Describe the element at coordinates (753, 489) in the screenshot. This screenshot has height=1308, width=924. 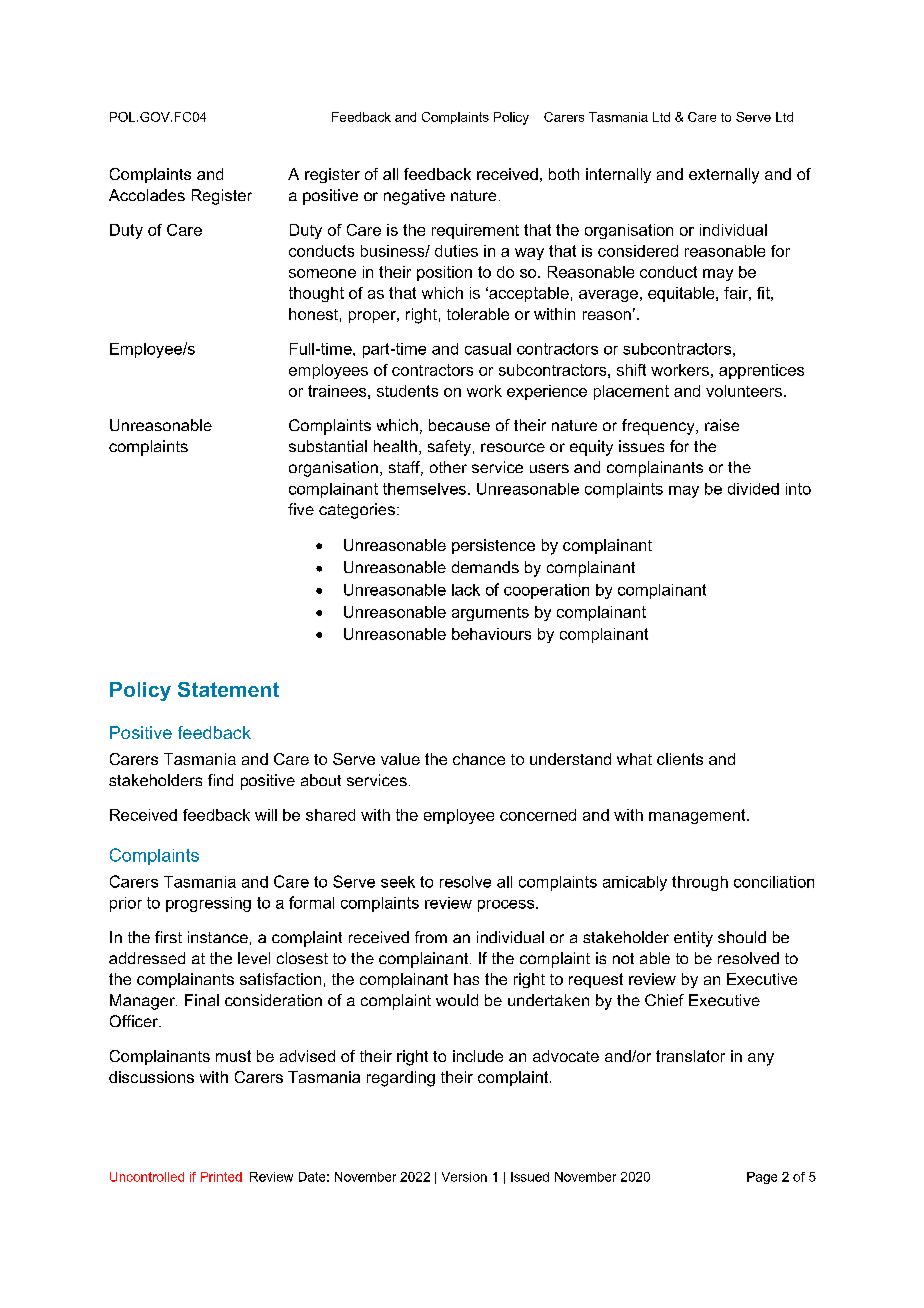
I see `divided` at that location.
